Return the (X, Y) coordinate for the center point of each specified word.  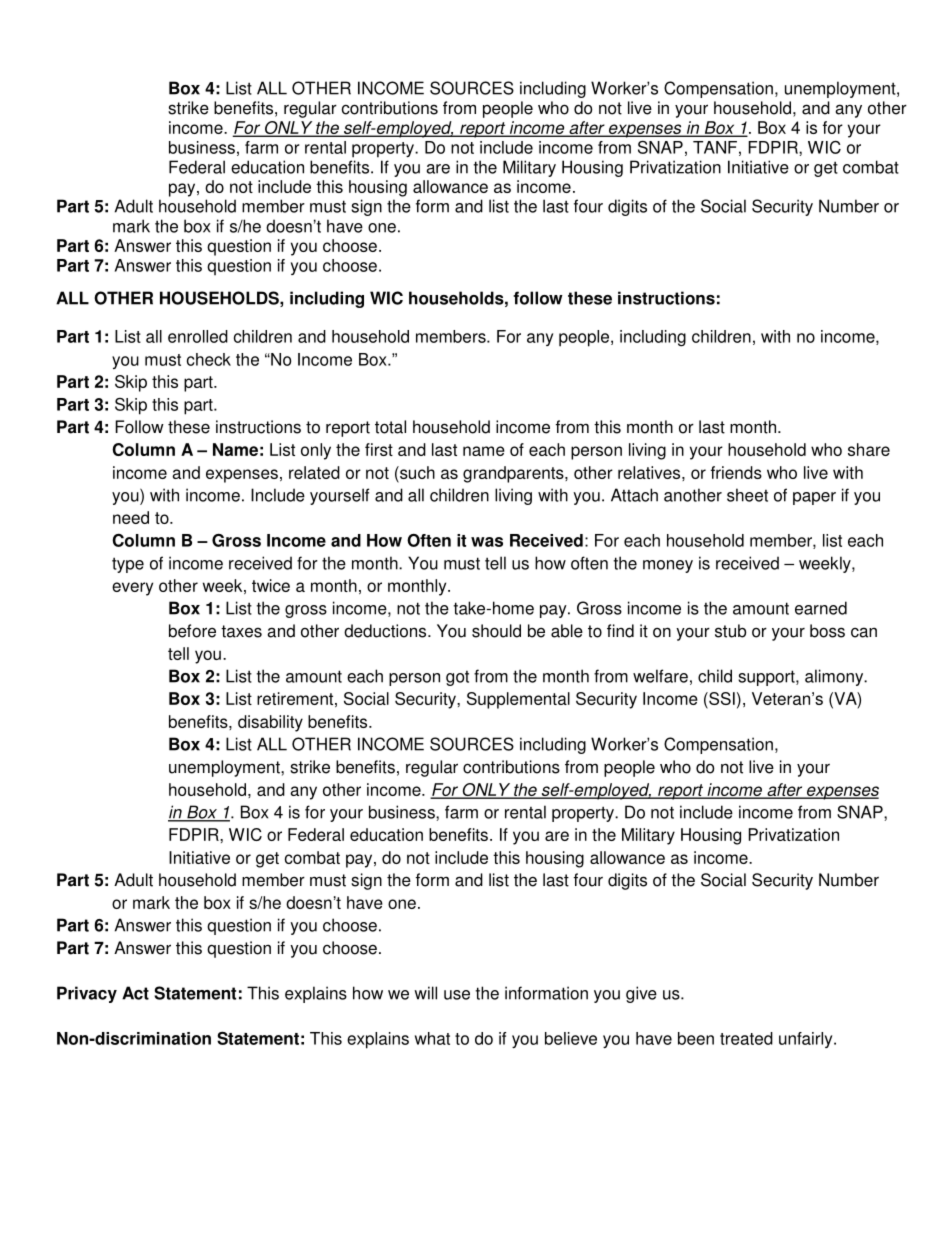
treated (746, 1038)
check (209, 359)
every (132, 589)
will (425, 993)
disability (270, 723)
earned (821, 608)
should (496, 631)
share (869, 449)
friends (736, 472)
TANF (715, 147)
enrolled (198, 336)
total (390, 427)
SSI (721, 700)
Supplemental (518, 700)
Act (135, 993)
